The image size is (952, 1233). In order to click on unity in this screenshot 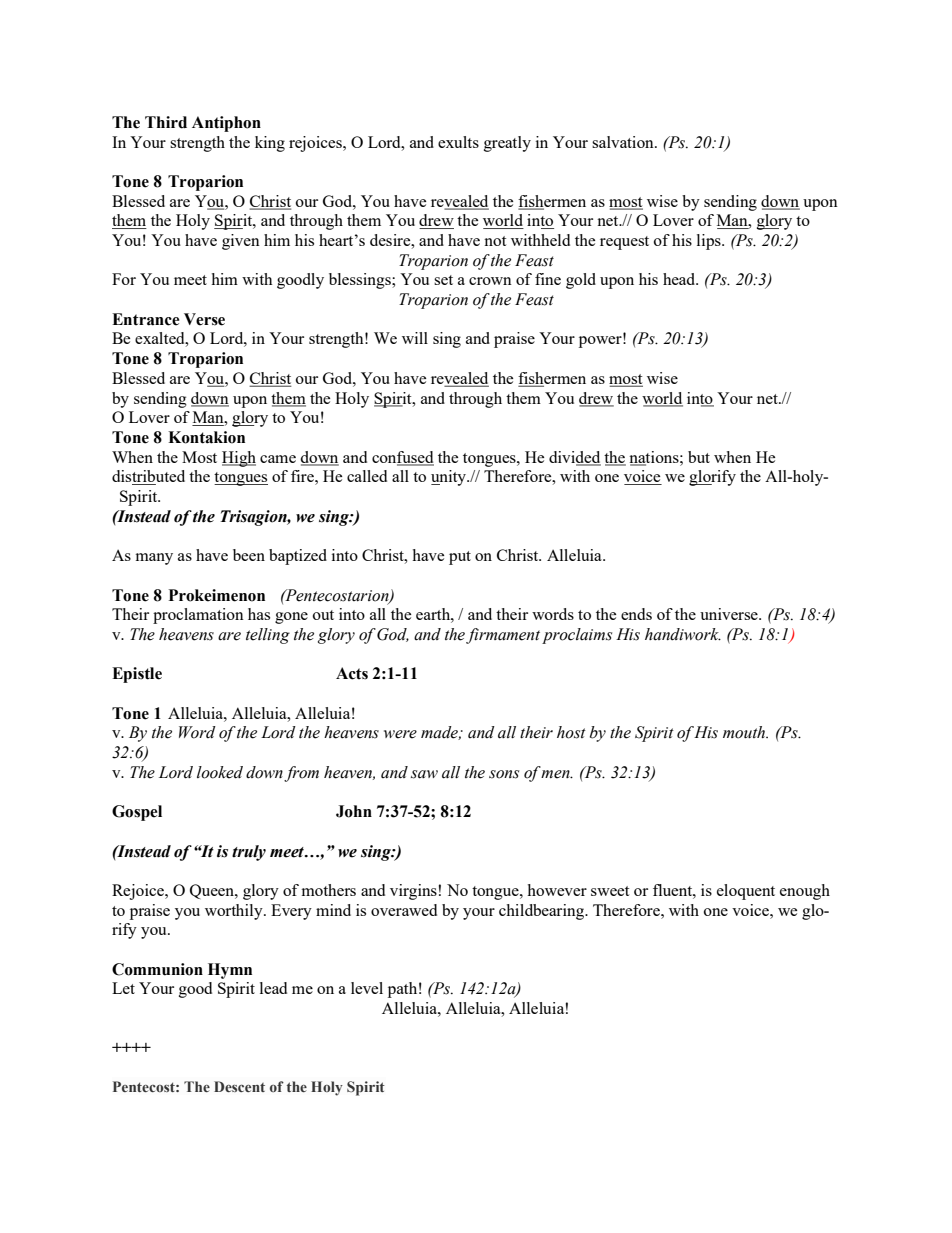, I will do `click(449, 478)`.
